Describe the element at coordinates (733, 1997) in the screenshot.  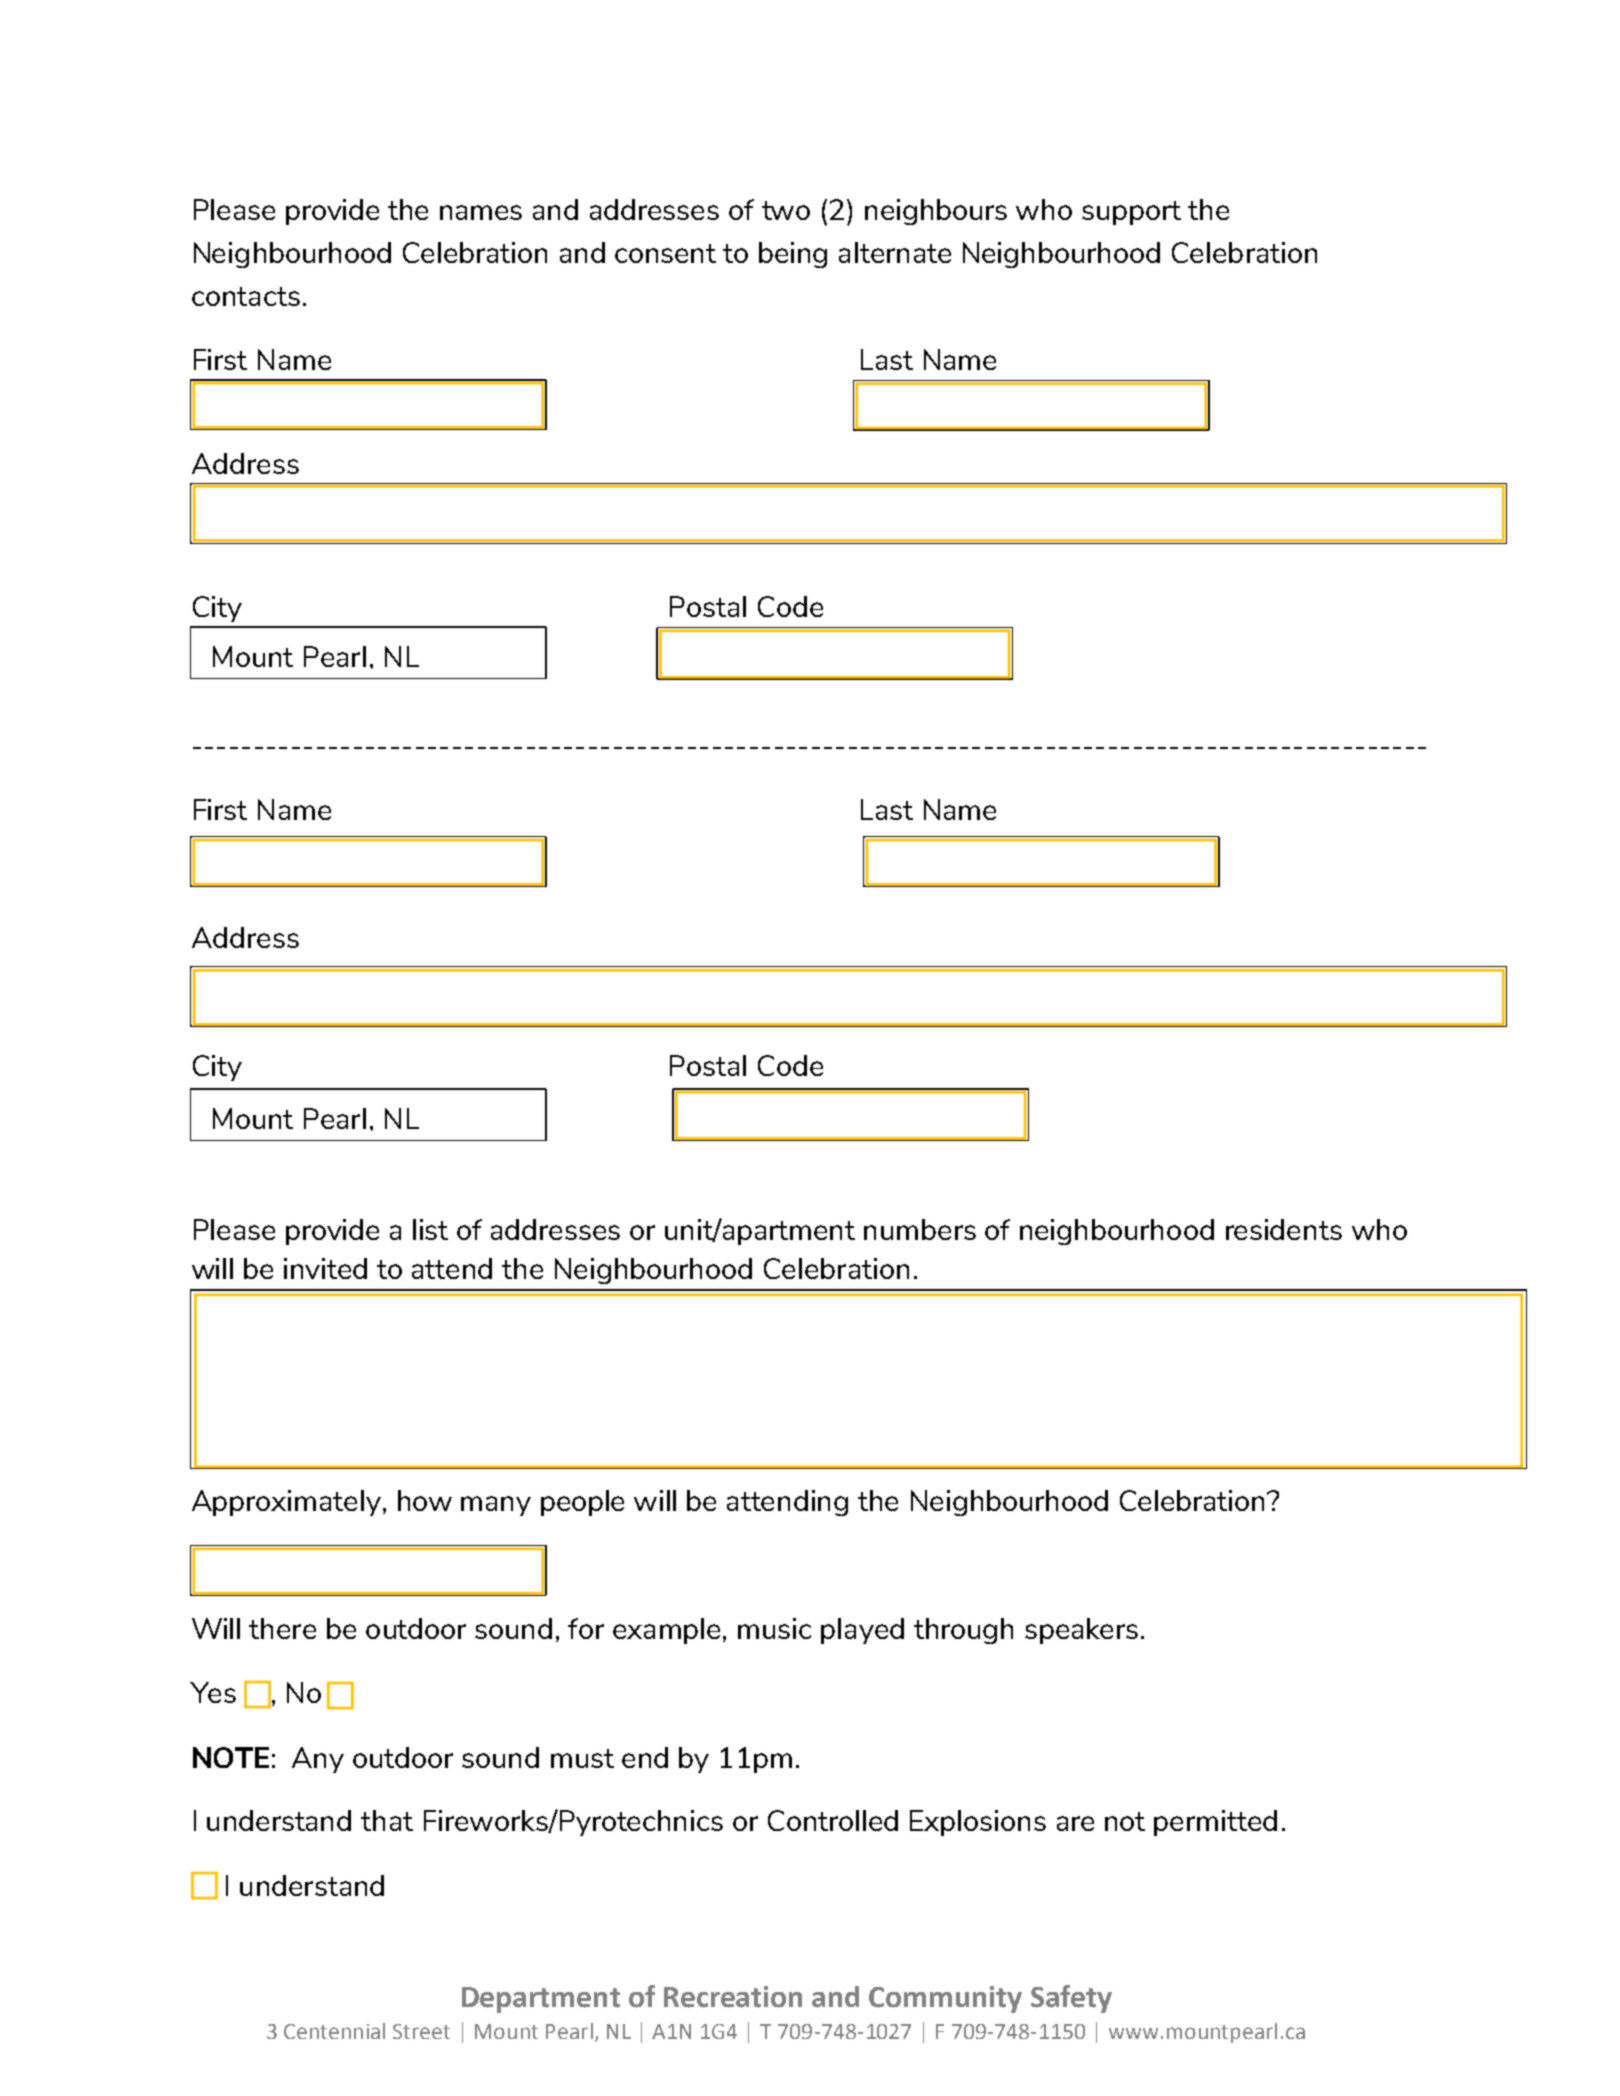
I see `Recreation` at that location.
